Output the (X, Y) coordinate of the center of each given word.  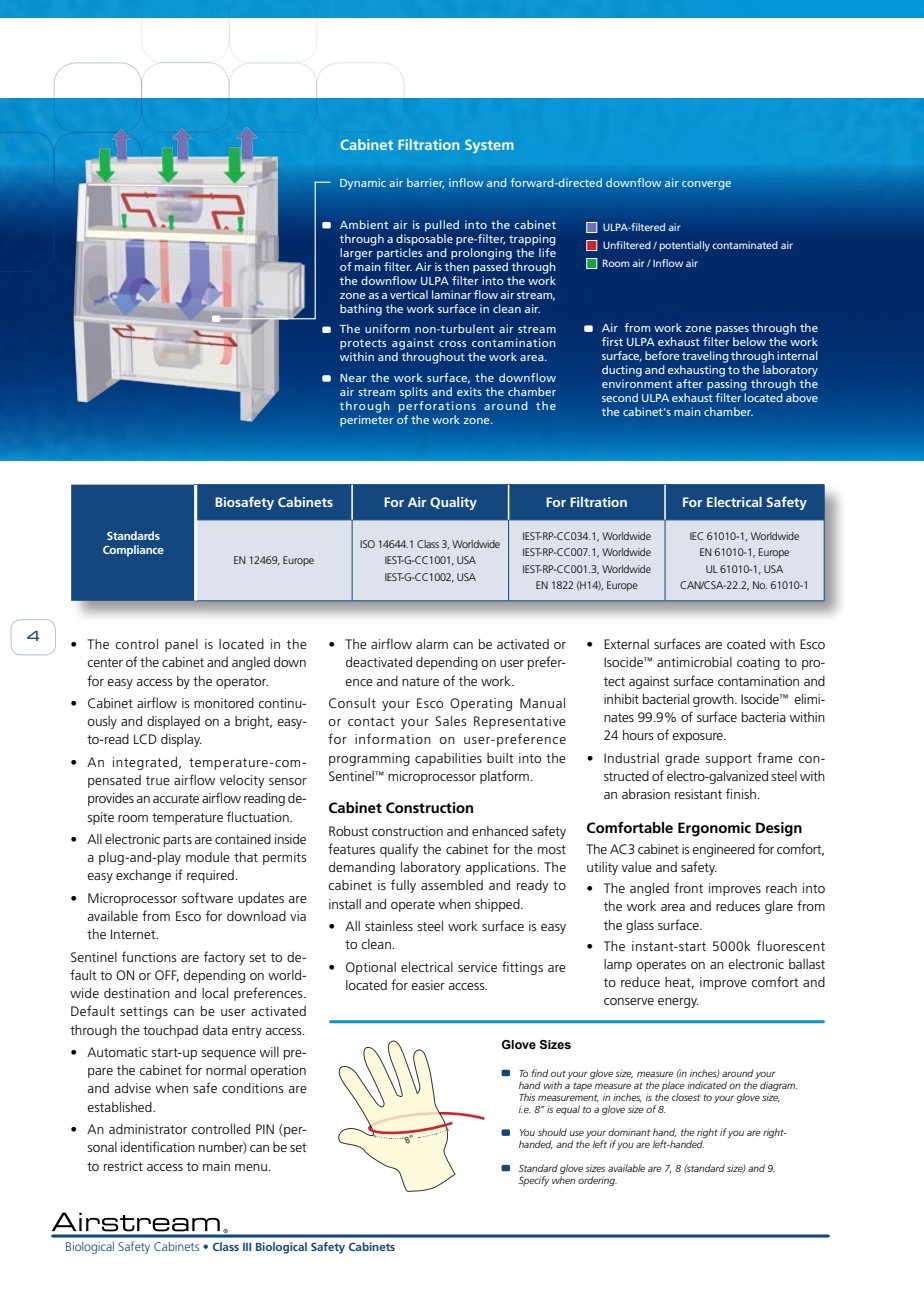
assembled (452, 885)
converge (706, 185)
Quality (453, 503)
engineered (723, 850)
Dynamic (363, 184)
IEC (696, 536)
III (247, 1247)
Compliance (133, 551)
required (210, 876)
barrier (425, 183)
